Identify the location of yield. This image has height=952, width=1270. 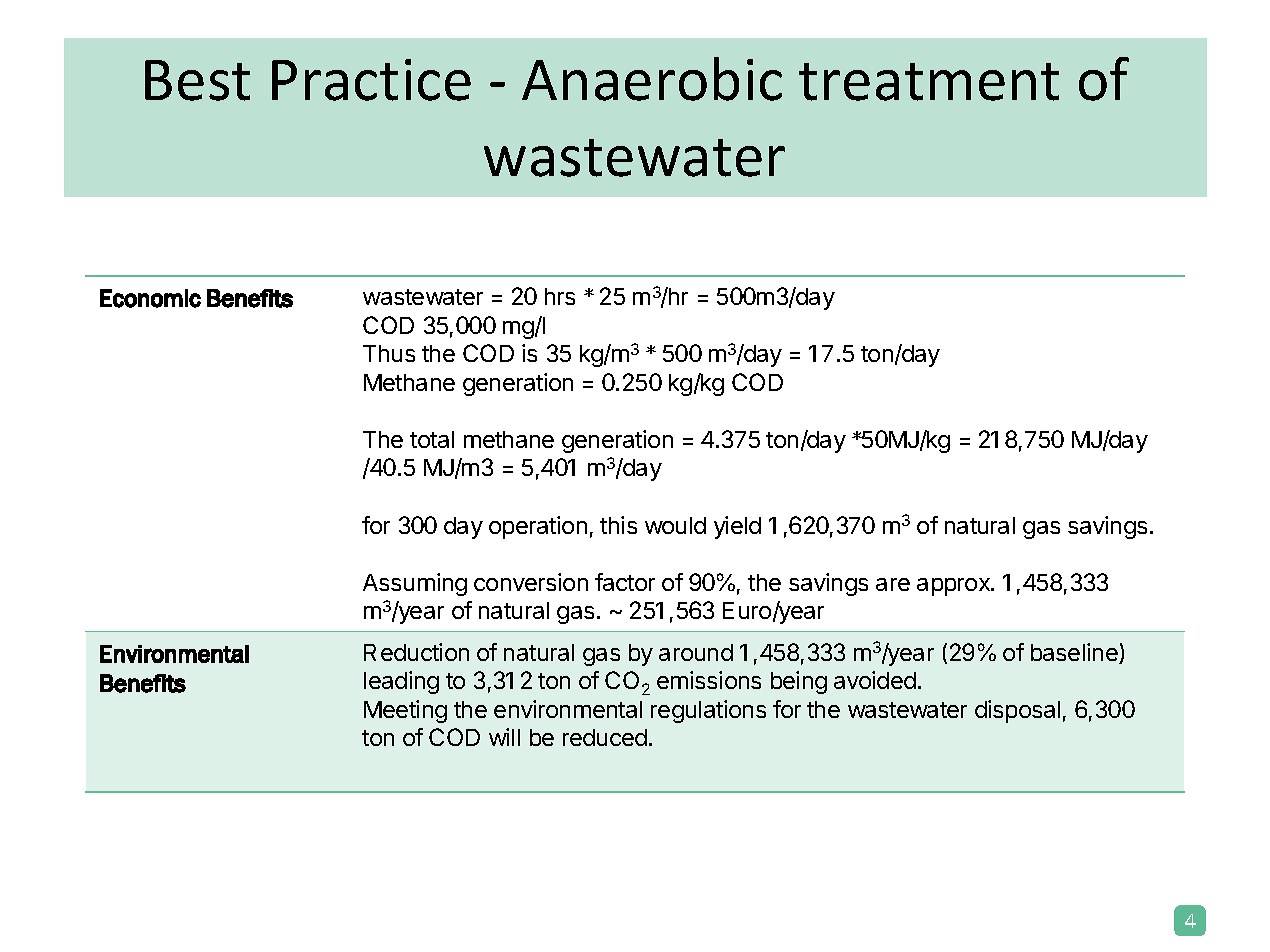
(737, 527).
